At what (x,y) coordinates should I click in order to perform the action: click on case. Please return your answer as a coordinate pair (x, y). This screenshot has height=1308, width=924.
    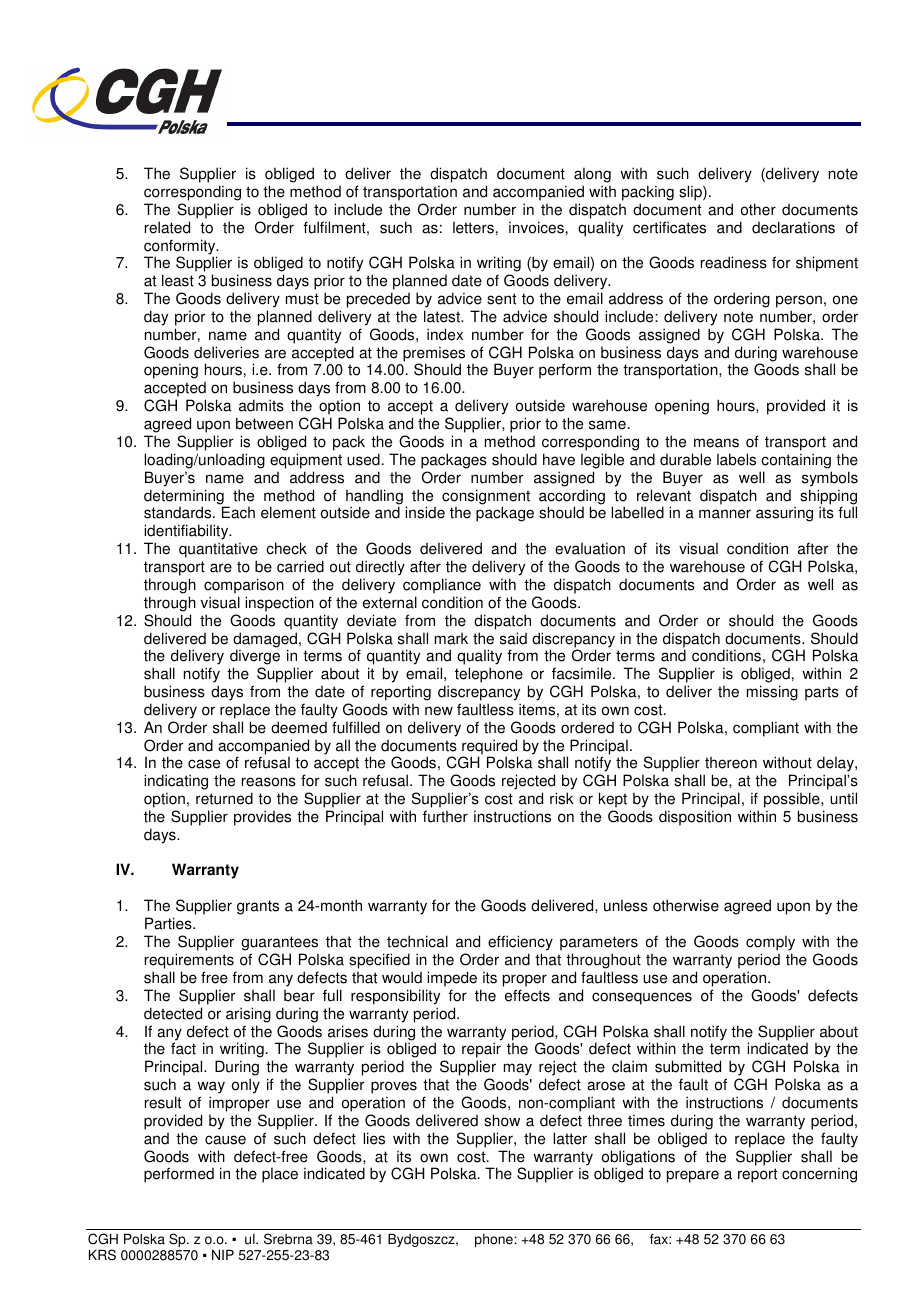
    Looking at the image, I should click on (204, 764).
